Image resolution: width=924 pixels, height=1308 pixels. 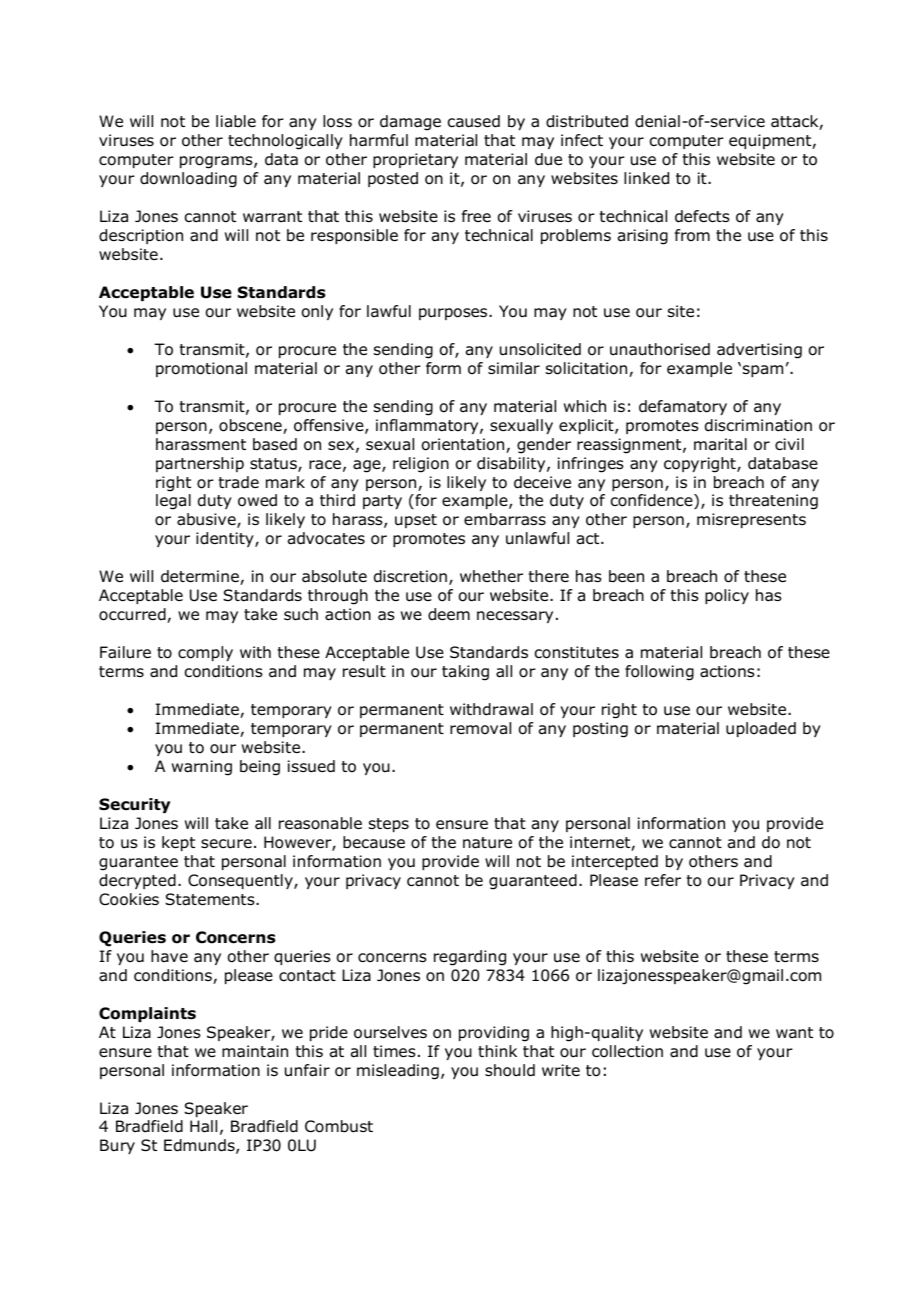 I want to click on linked, so click(x=646, y=178).
